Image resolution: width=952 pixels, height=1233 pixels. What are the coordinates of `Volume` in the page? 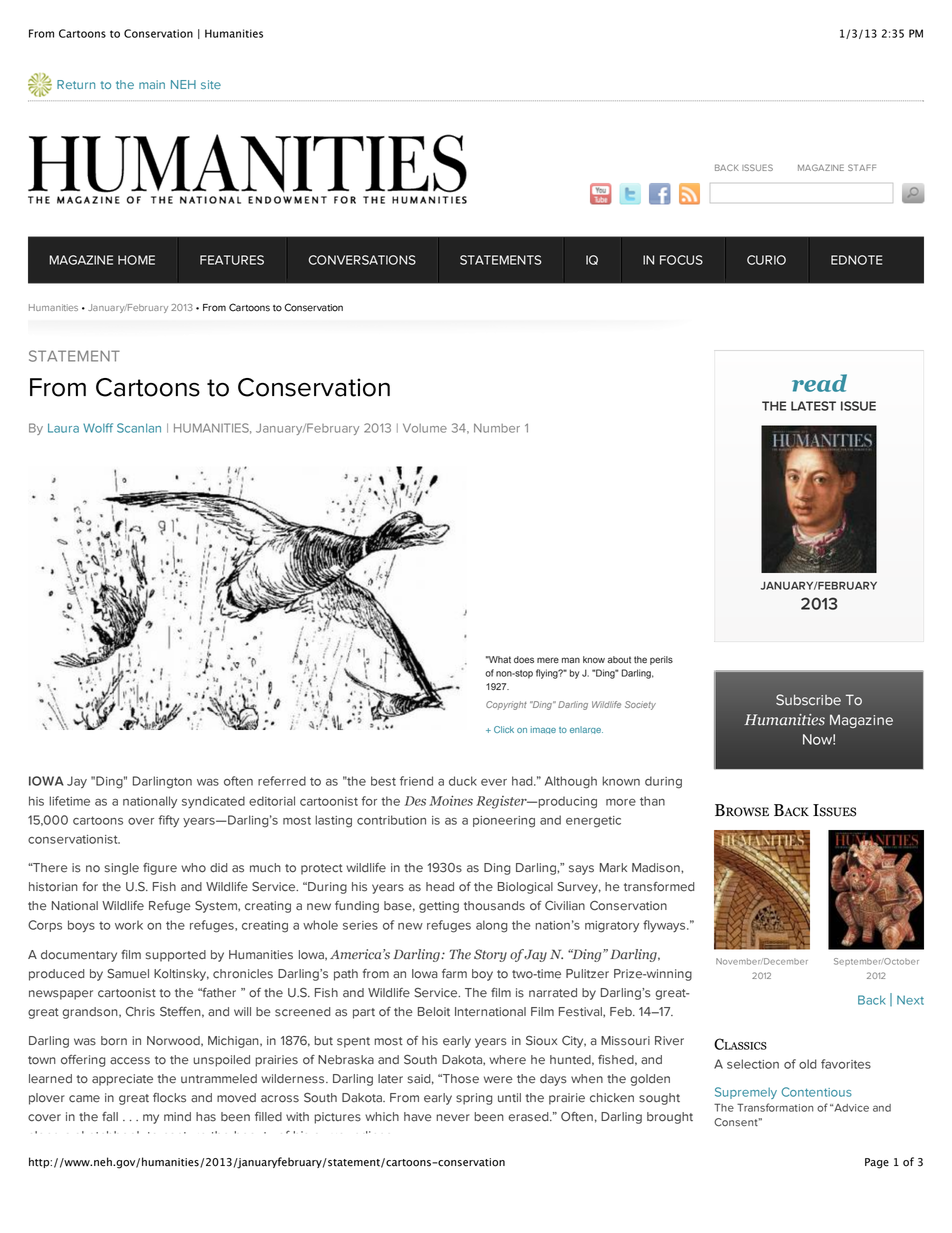 It's located at (425, 428).
